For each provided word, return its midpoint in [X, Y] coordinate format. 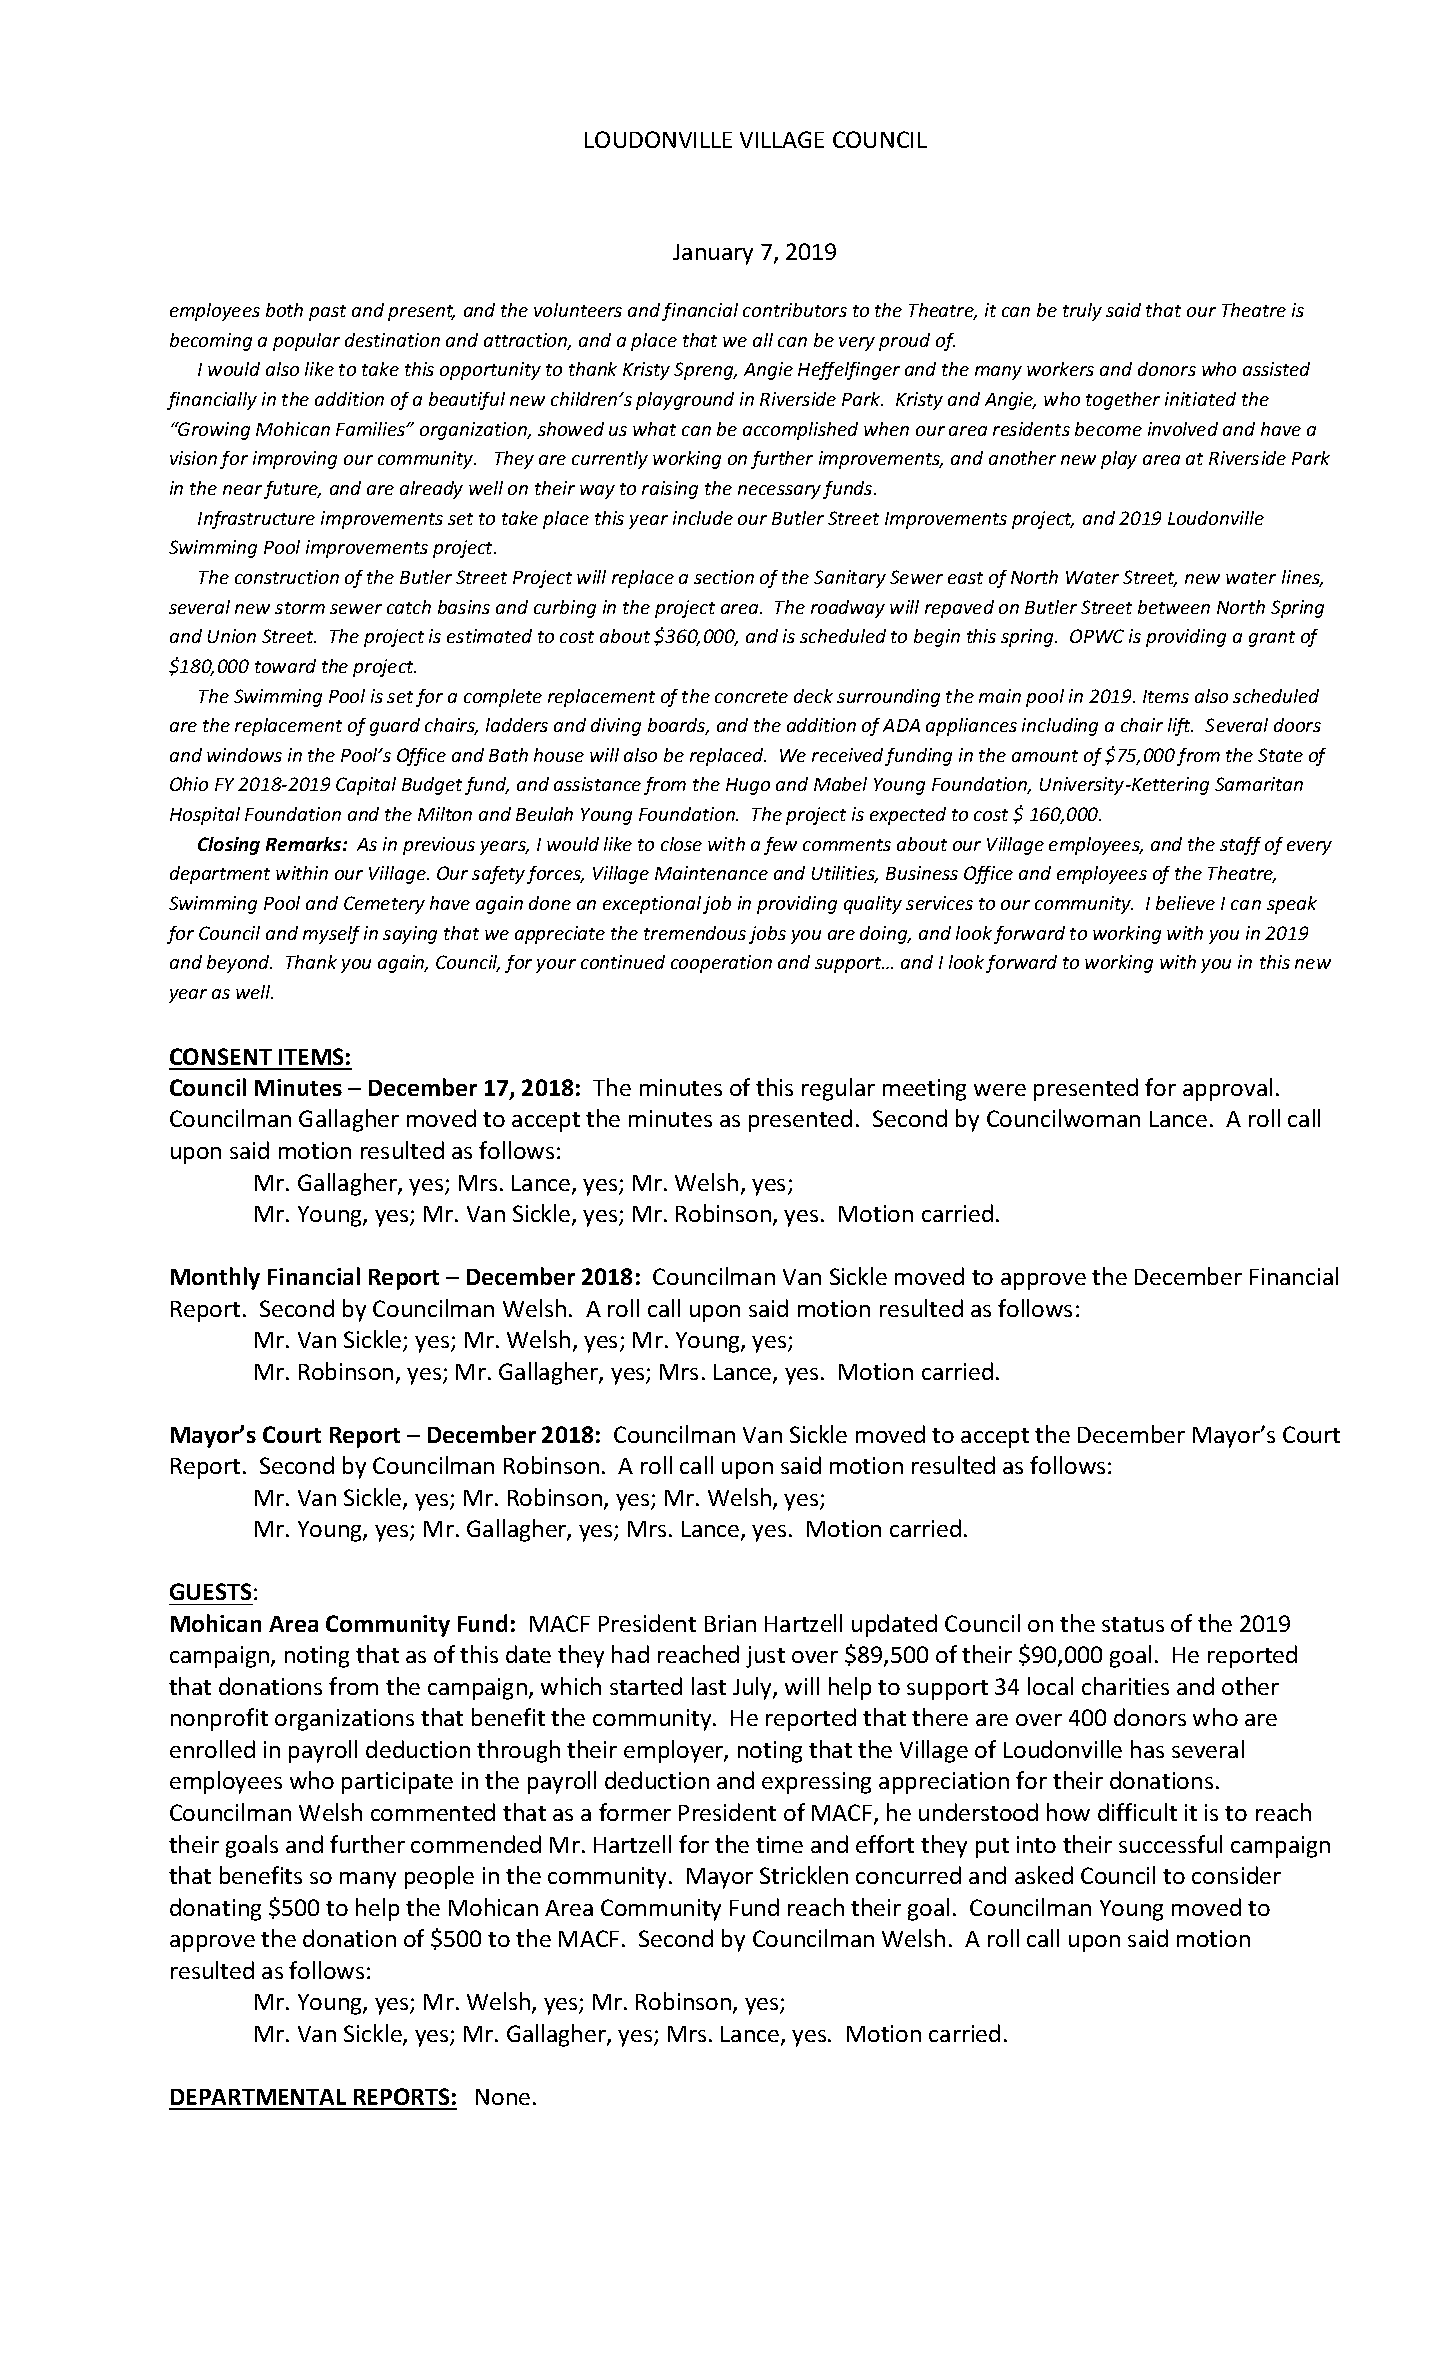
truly [1082, 312]
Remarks [305, 844]
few [780, 846]
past [327, 313]
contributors [795, 310]
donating [215, 1909]
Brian [730, 1623]
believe [1185, 903]
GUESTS [210, 1591]
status [1133, 1624]
